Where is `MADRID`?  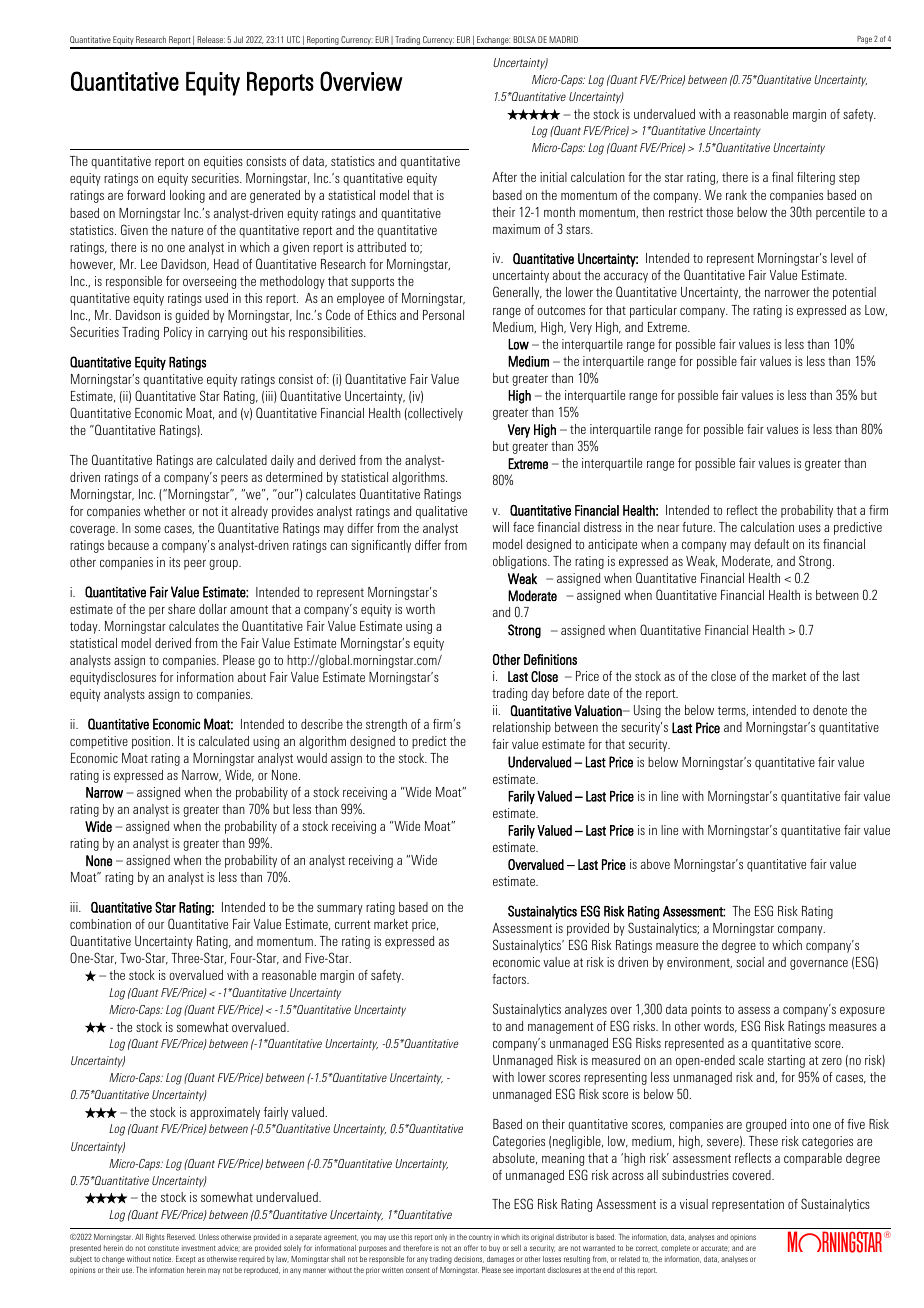
MADRID is located at coordinates (563, 39).
